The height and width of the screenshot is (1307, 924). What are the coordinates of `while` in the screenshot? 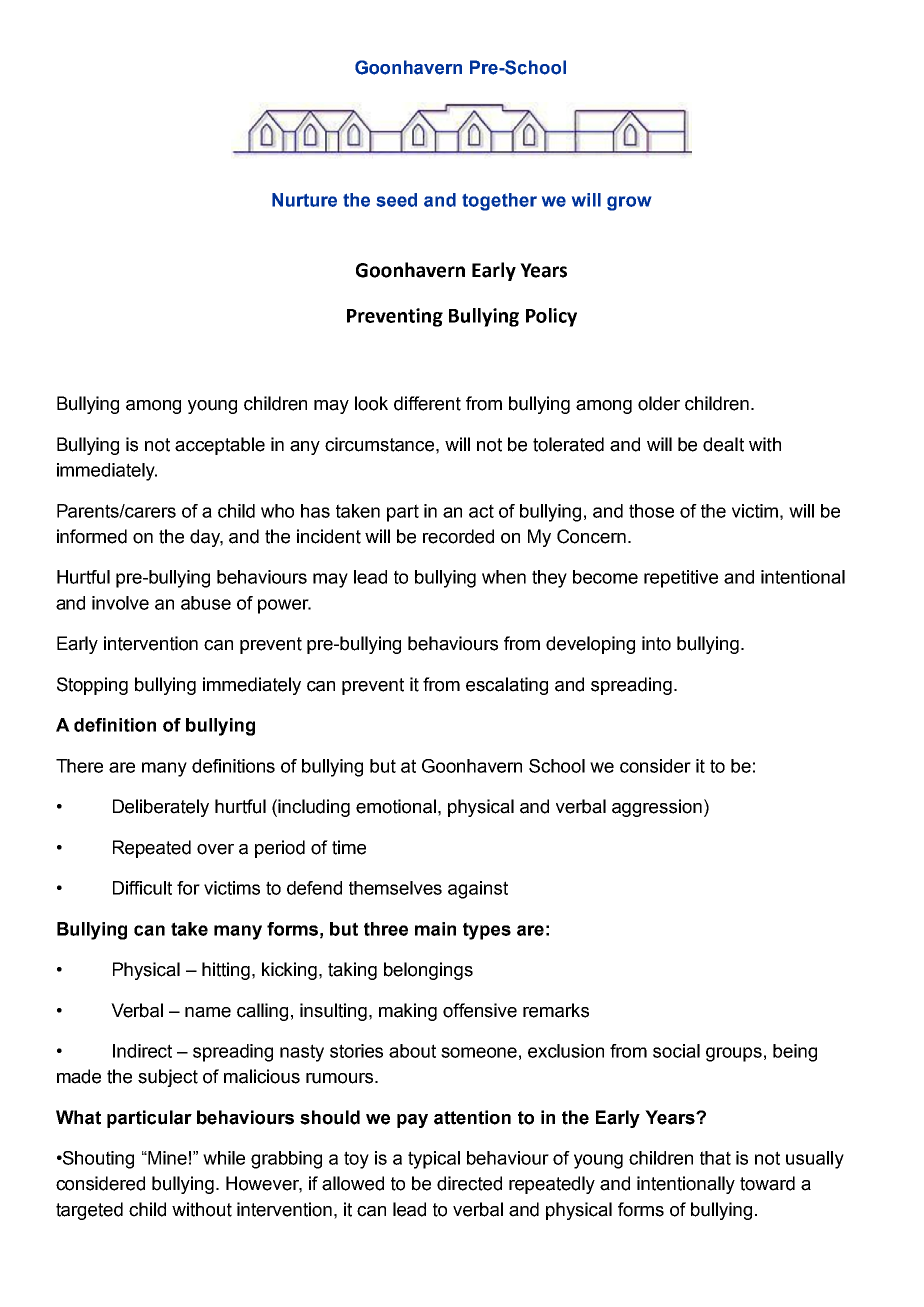 It's located at (224, 1158).
